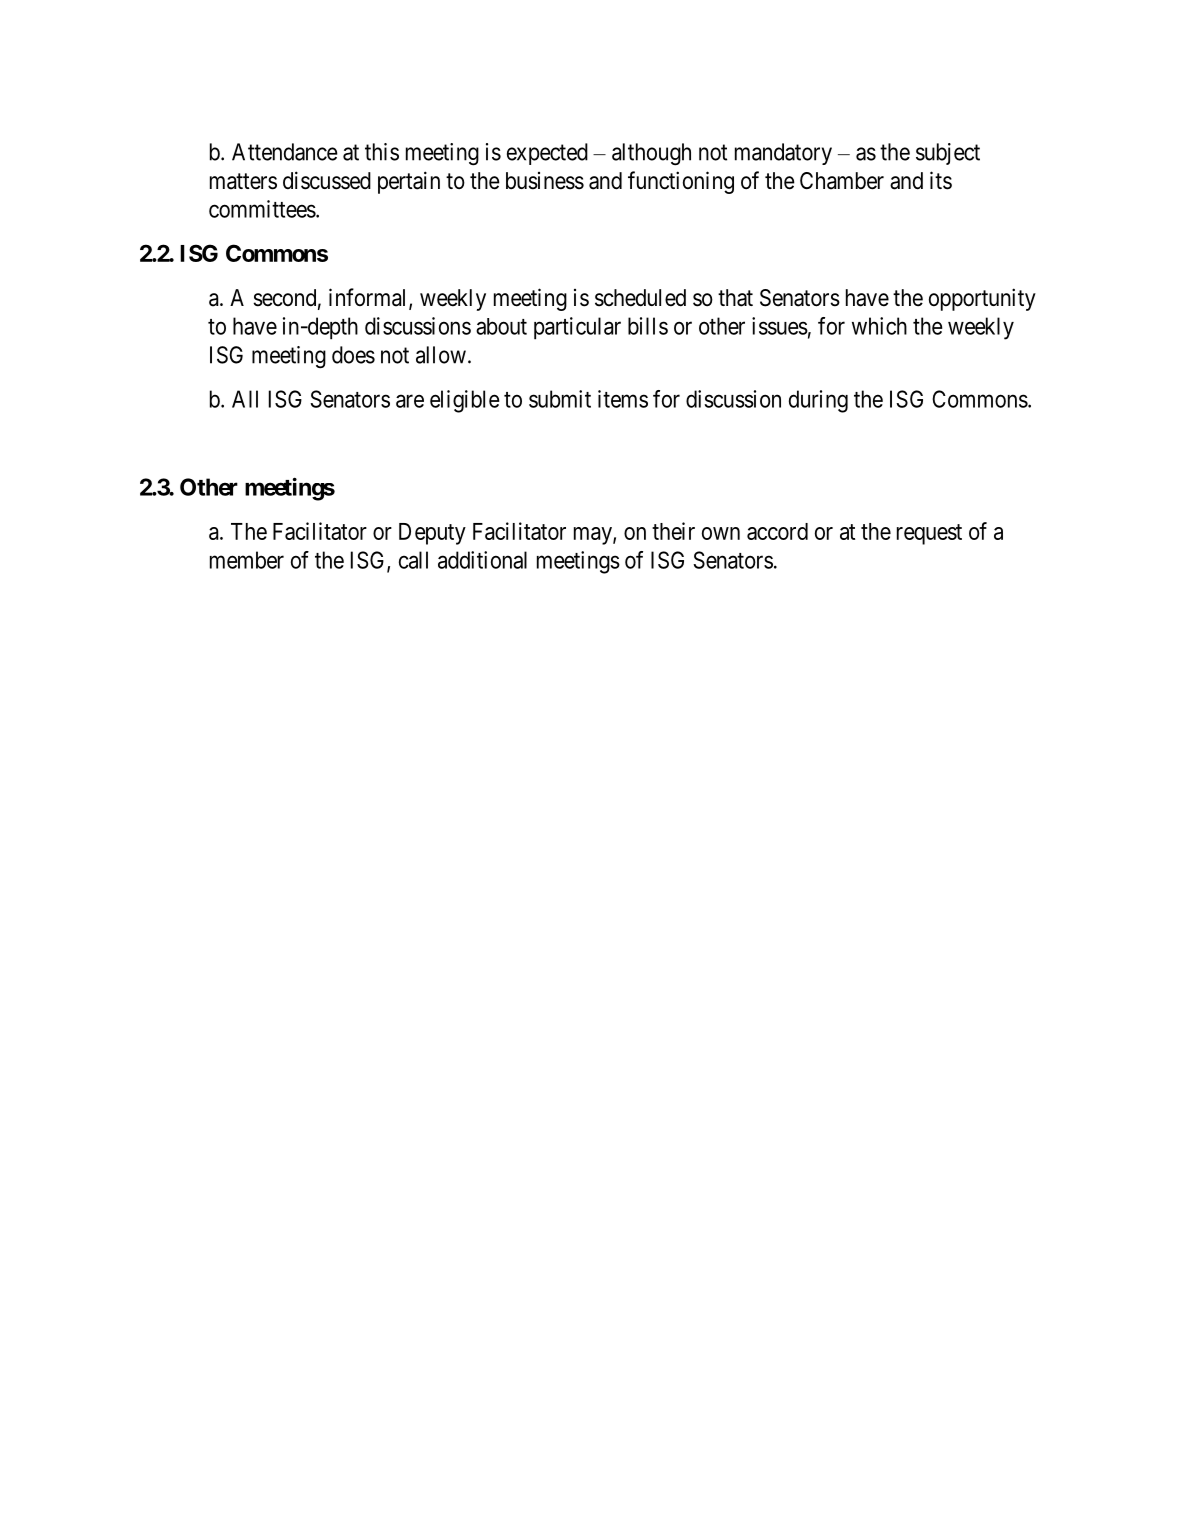  Describe the element at coordinates (327, 180) in the screenshot. I see `discussed` at that location.
